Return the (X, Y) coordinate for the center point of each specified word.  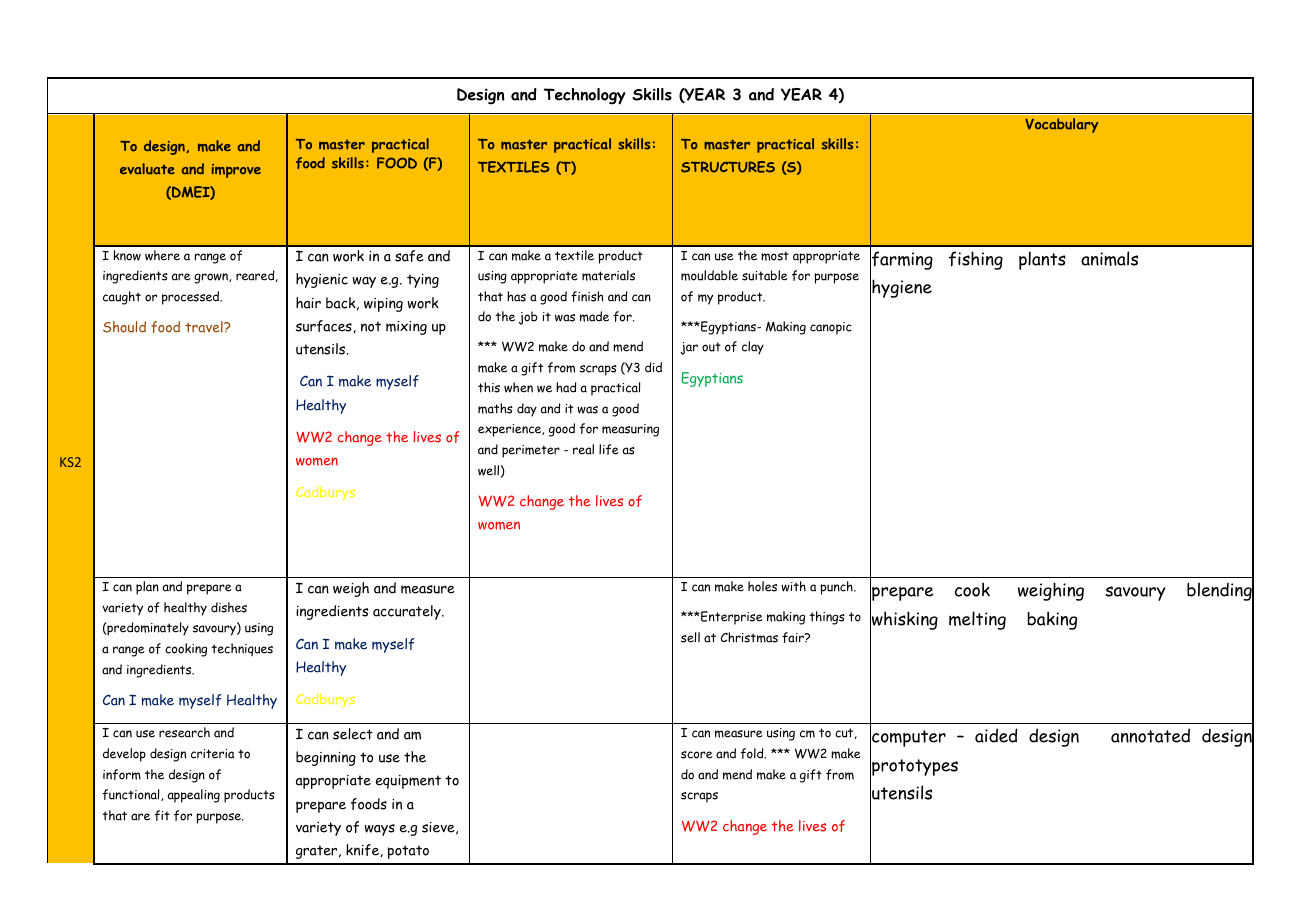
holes (762, 586)
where (162, 255)
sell (690, 637)
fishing (976, 260)
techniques (242, 649)
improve (236, 171)
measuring (630, 430)
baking (1052, 620)
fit (162, 815)
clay (753, 348)
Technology (585, 96)
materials (608, 275)
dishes (229, 607)
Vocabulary (1061, 125)
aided (996, 735)
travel (205, 327)
